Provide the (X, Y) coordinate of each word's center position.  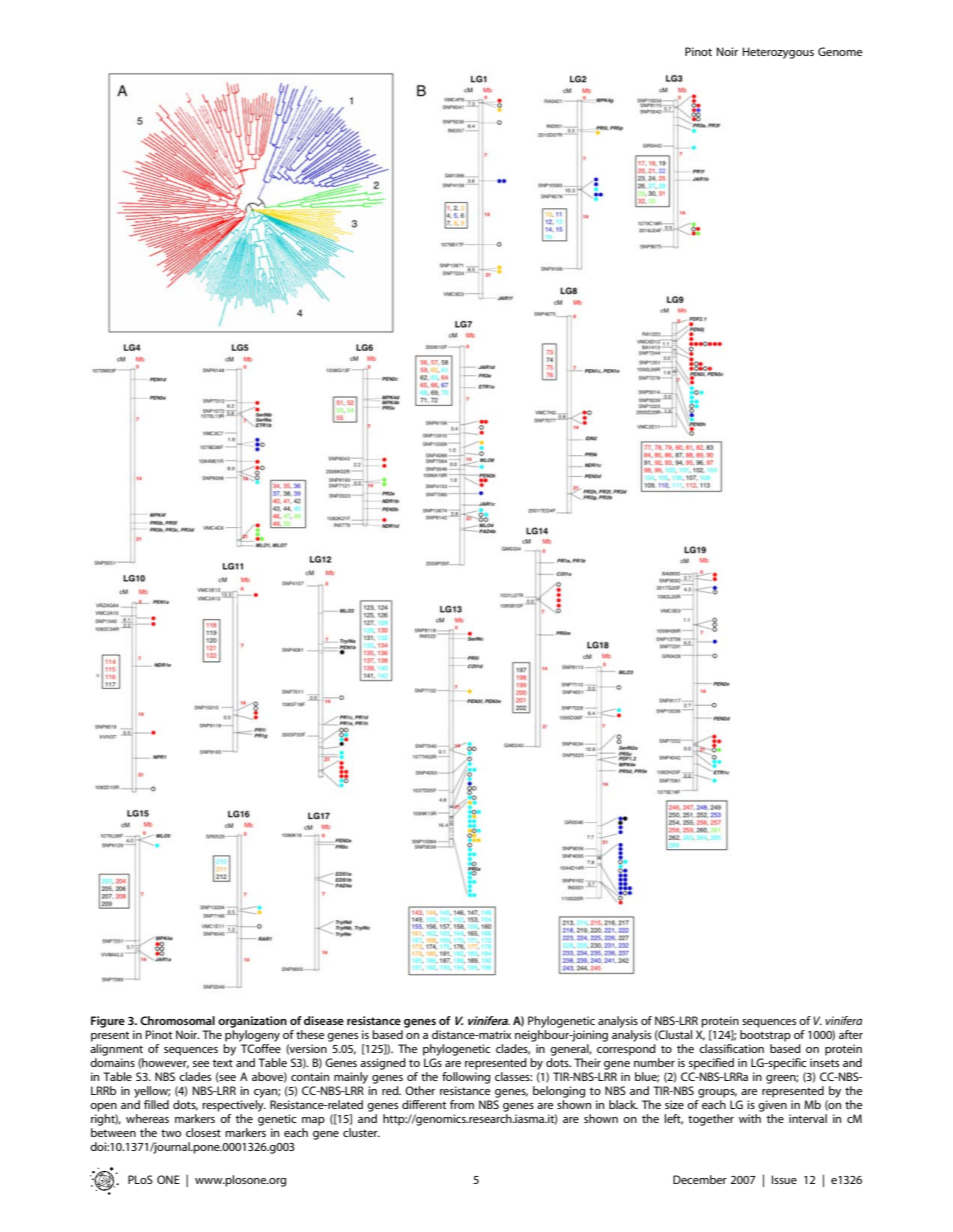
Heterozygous (778, 53)
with (750, 1118)
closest (203, 1132)
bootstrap (765, 1036)
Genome (840, 51)
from (462, 1104)
